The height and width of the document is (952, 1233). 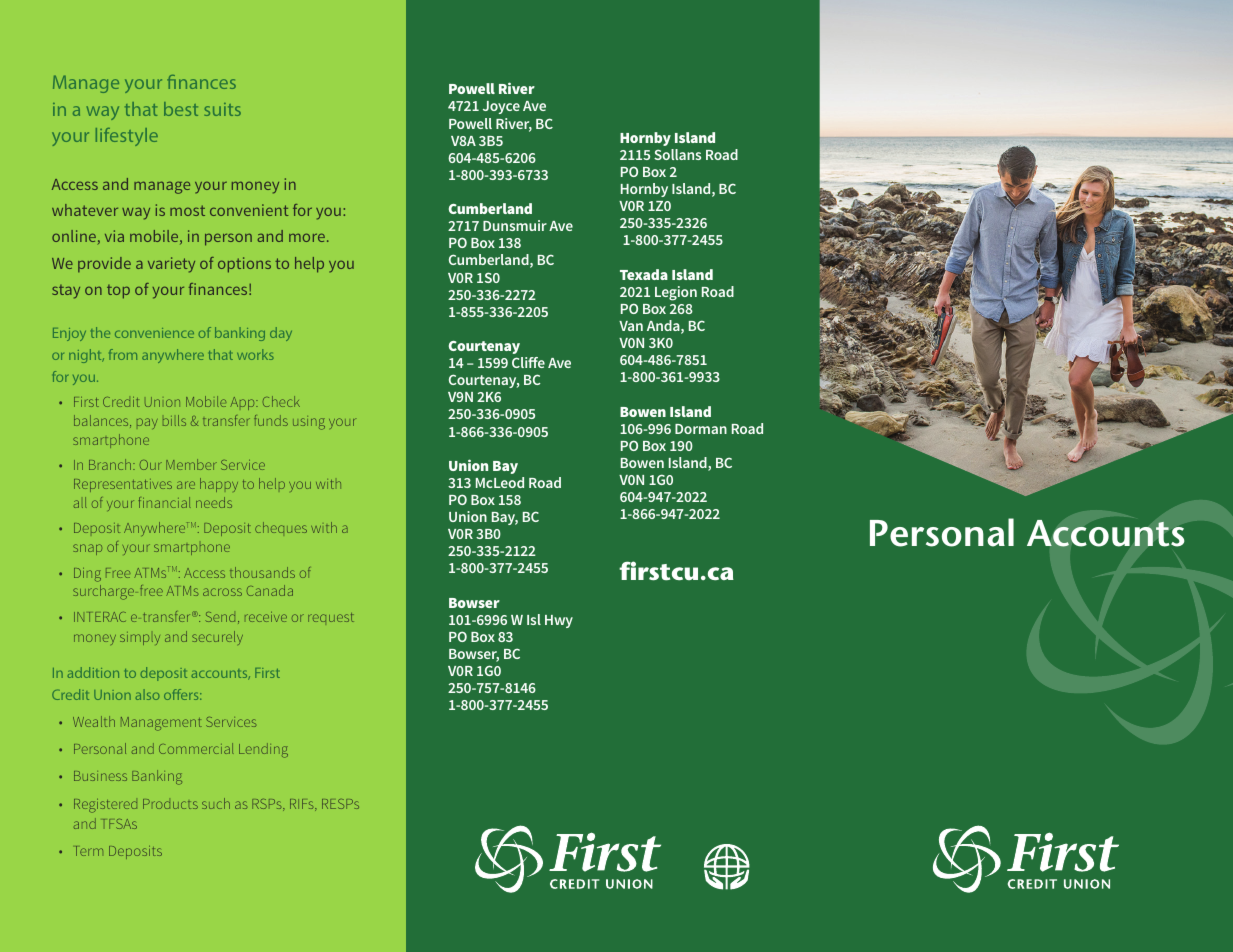 What do you see at coordinates (501, 107) in the document?
I see `Joyce` at bounding box center [501, 107].
